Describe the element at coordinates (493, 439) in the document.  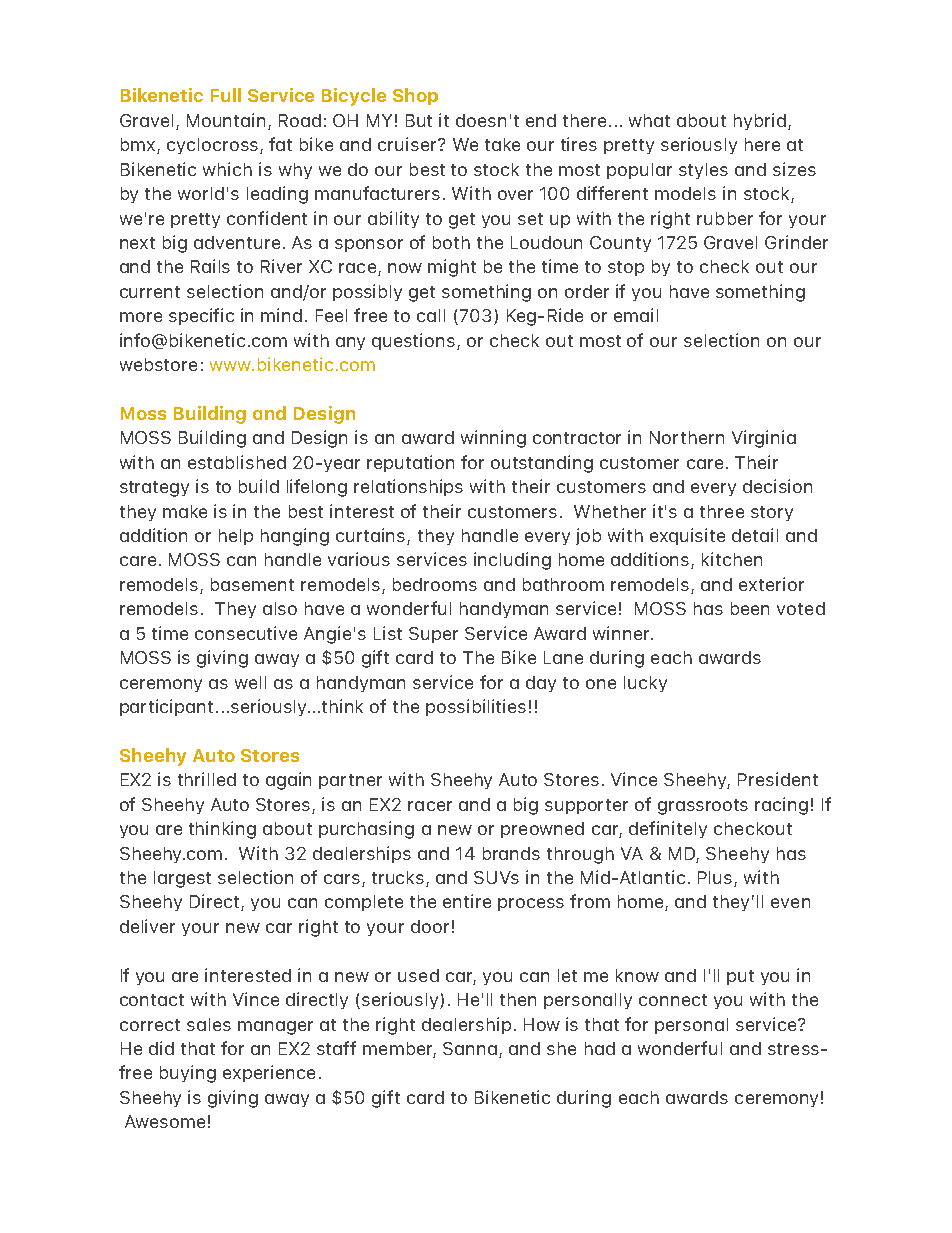
I see `winning` at that location.
